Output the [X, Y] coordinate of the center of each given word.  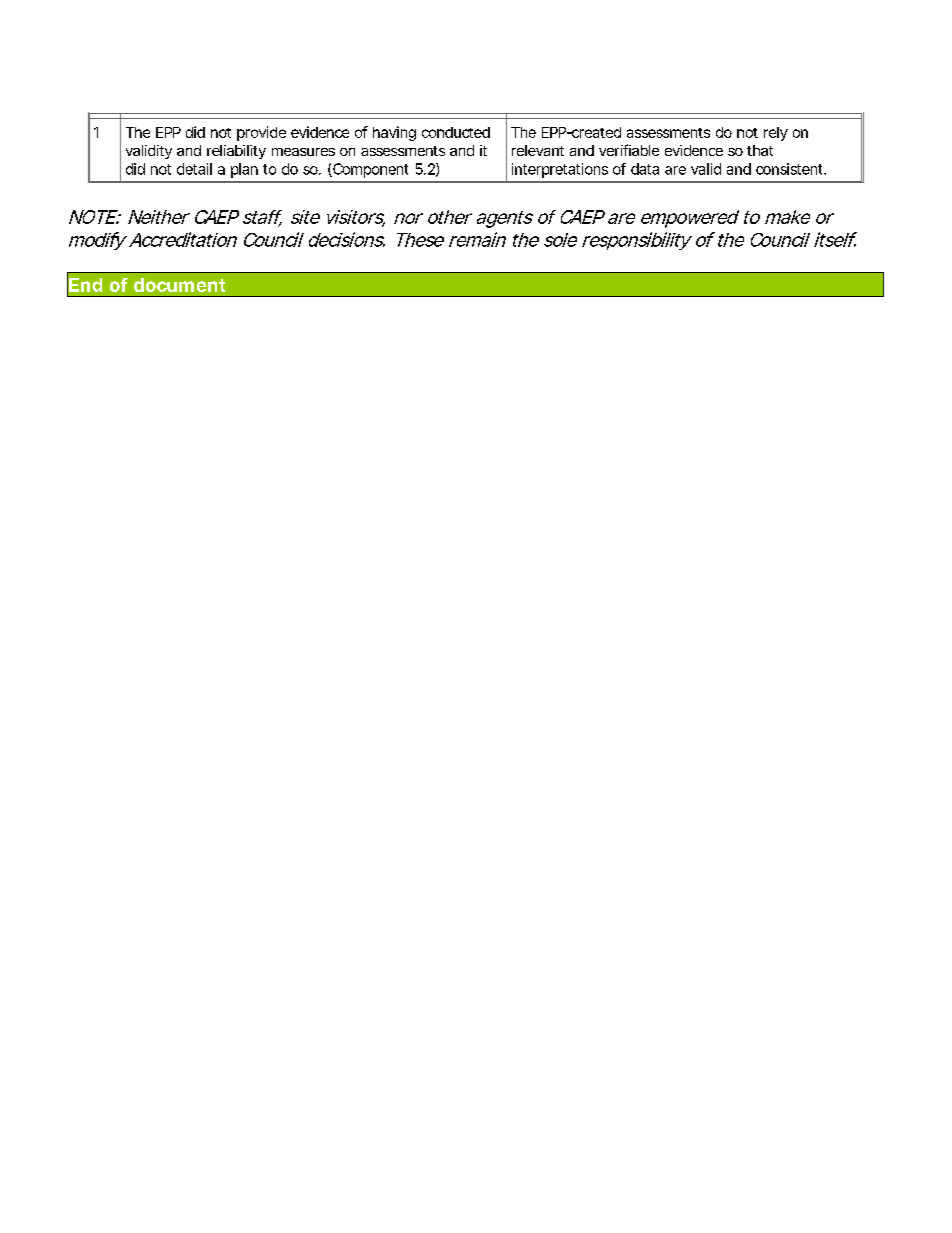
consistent [791, 169]
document [179, 285]
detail [194, 169]
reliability [236, 152]
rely [776, 134]
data [645, 169]
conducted [456, 132]
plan [244, 170]
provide [261, 133]
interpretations [560, 170]
